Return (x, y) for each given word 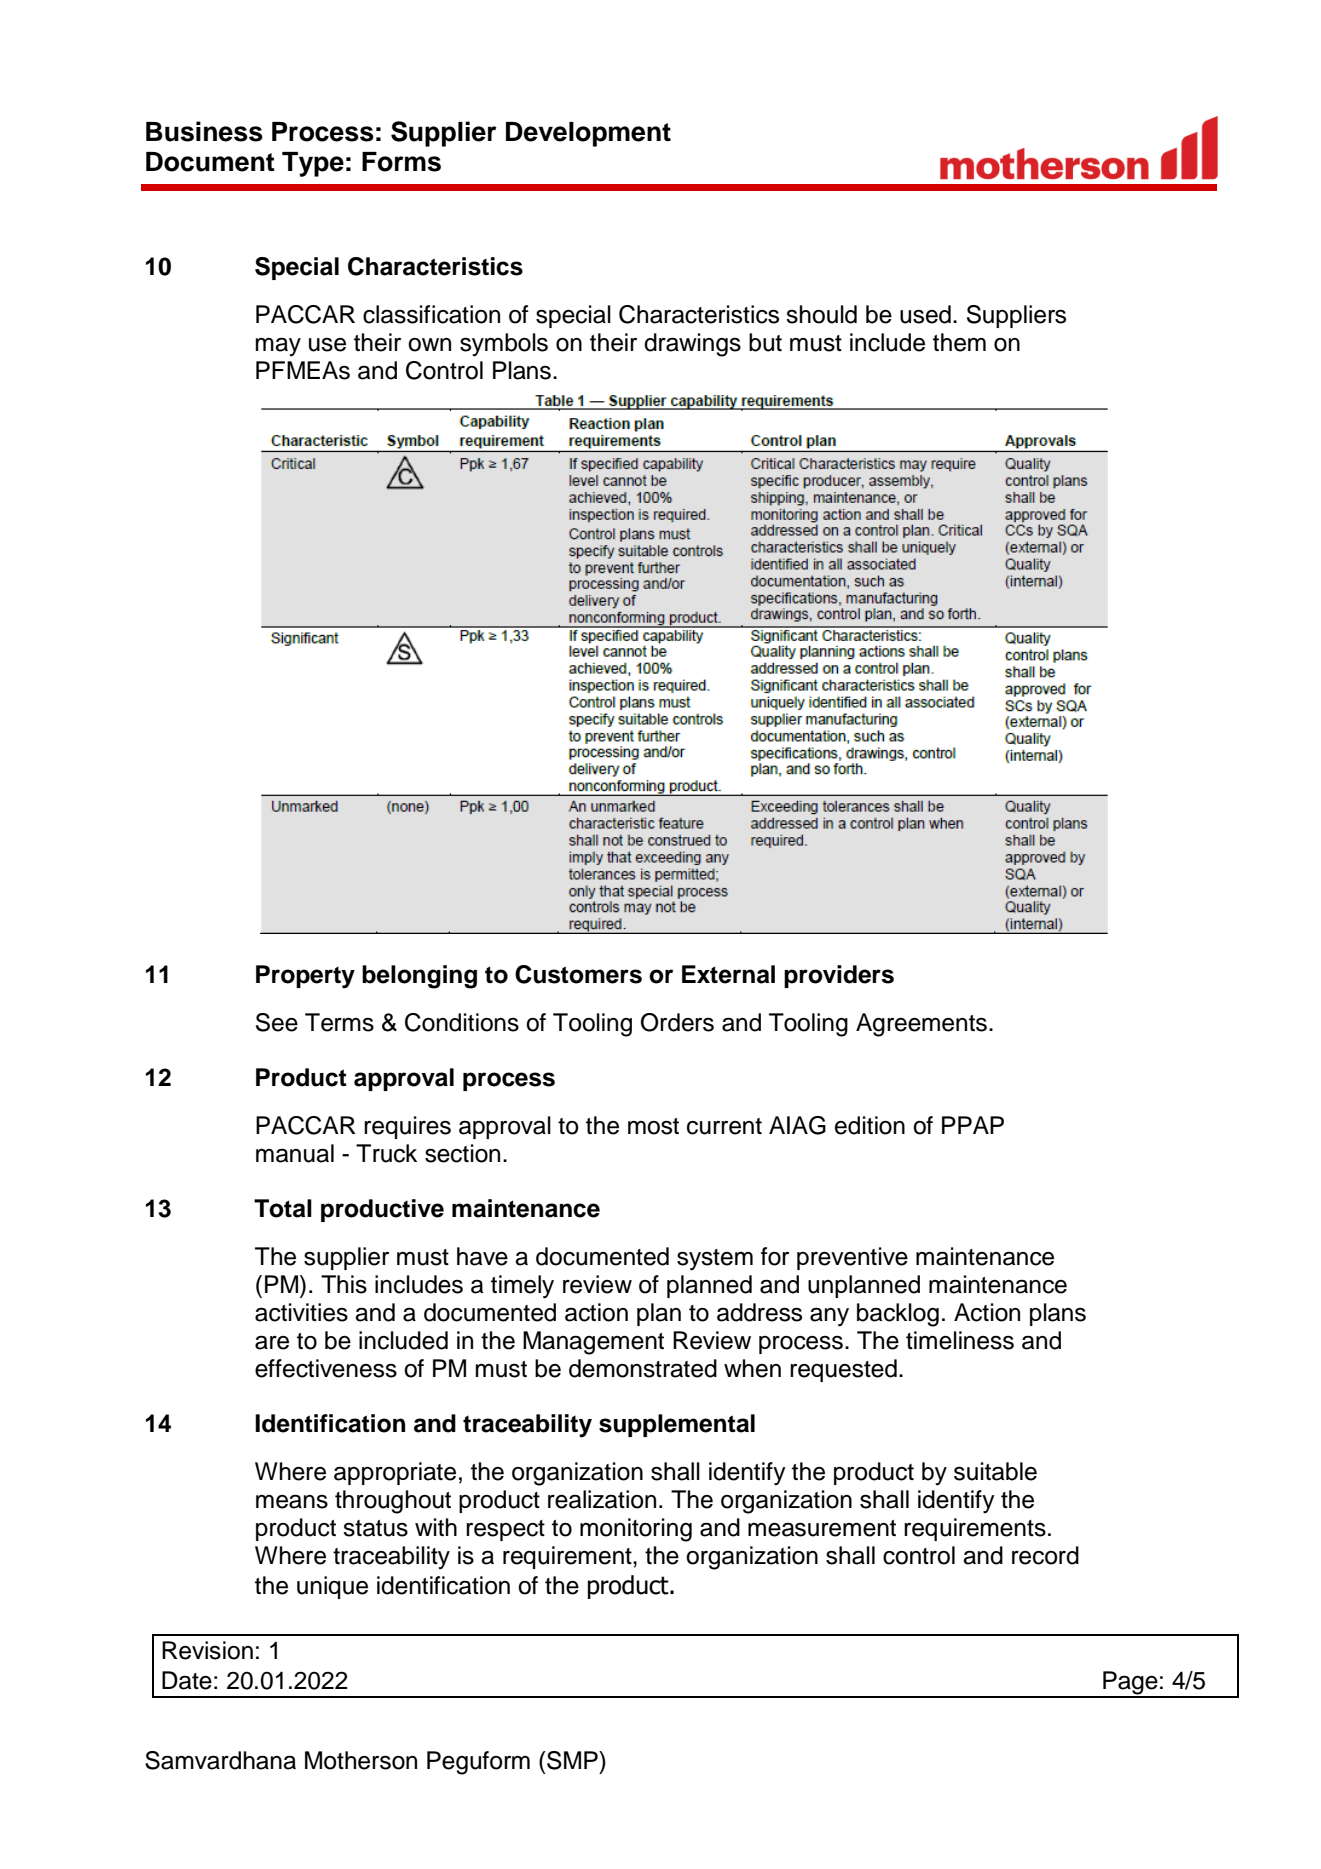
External (728, 974)
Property (305, 977)
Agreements (921, 1025)
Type (313, 164)
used (925, 314)
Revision (207, 1650)
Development (588, 134)
